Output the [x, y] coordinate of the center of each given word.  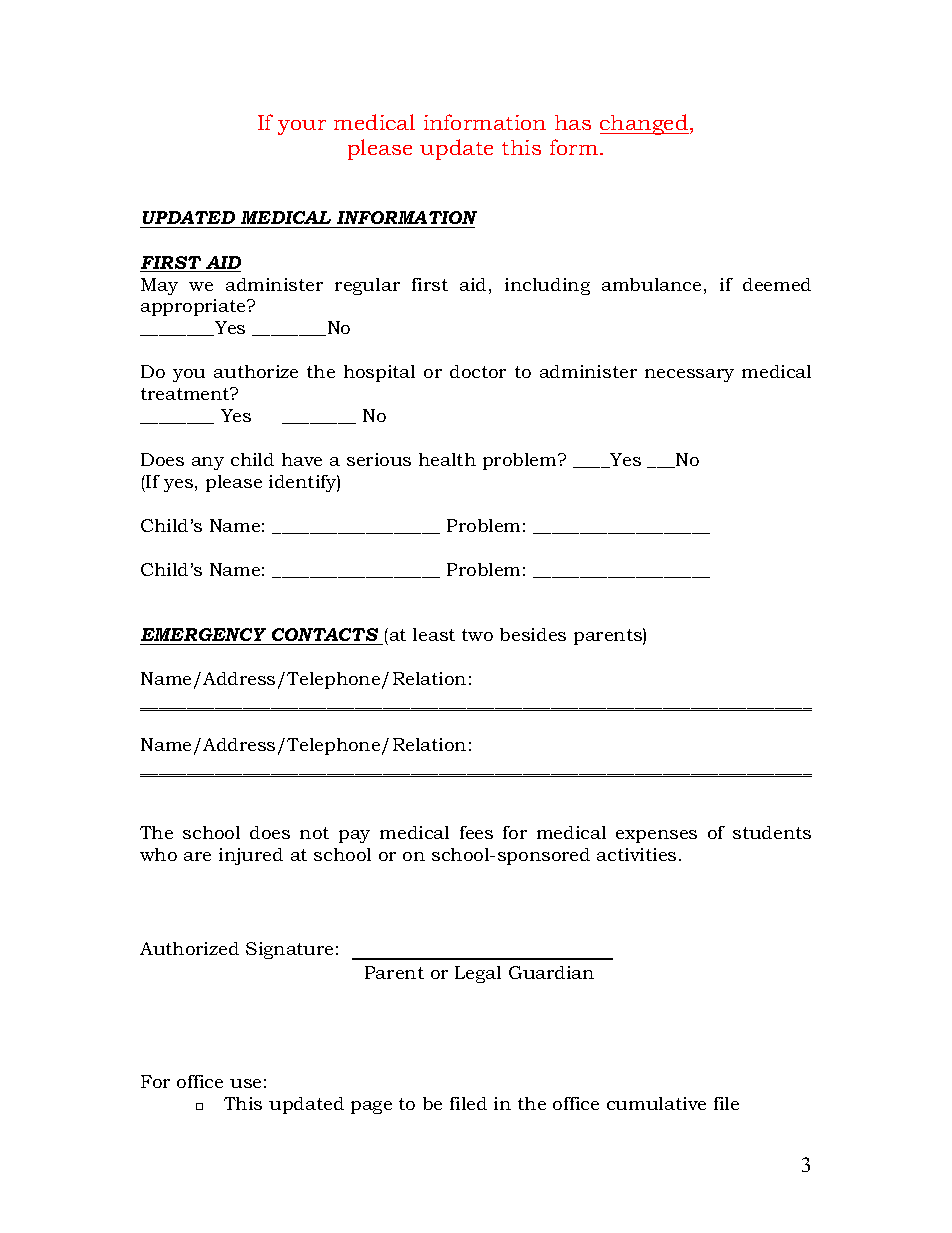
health [447, 459]
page [371, 1107]
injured [251, 856]
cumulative [656, 1103]
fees [476, 832]
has [573, 122]
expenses [656, 836]
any [208, 463]
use [245, 1083]
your [302, 127]
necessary [689, 375]
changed [644, 124]
